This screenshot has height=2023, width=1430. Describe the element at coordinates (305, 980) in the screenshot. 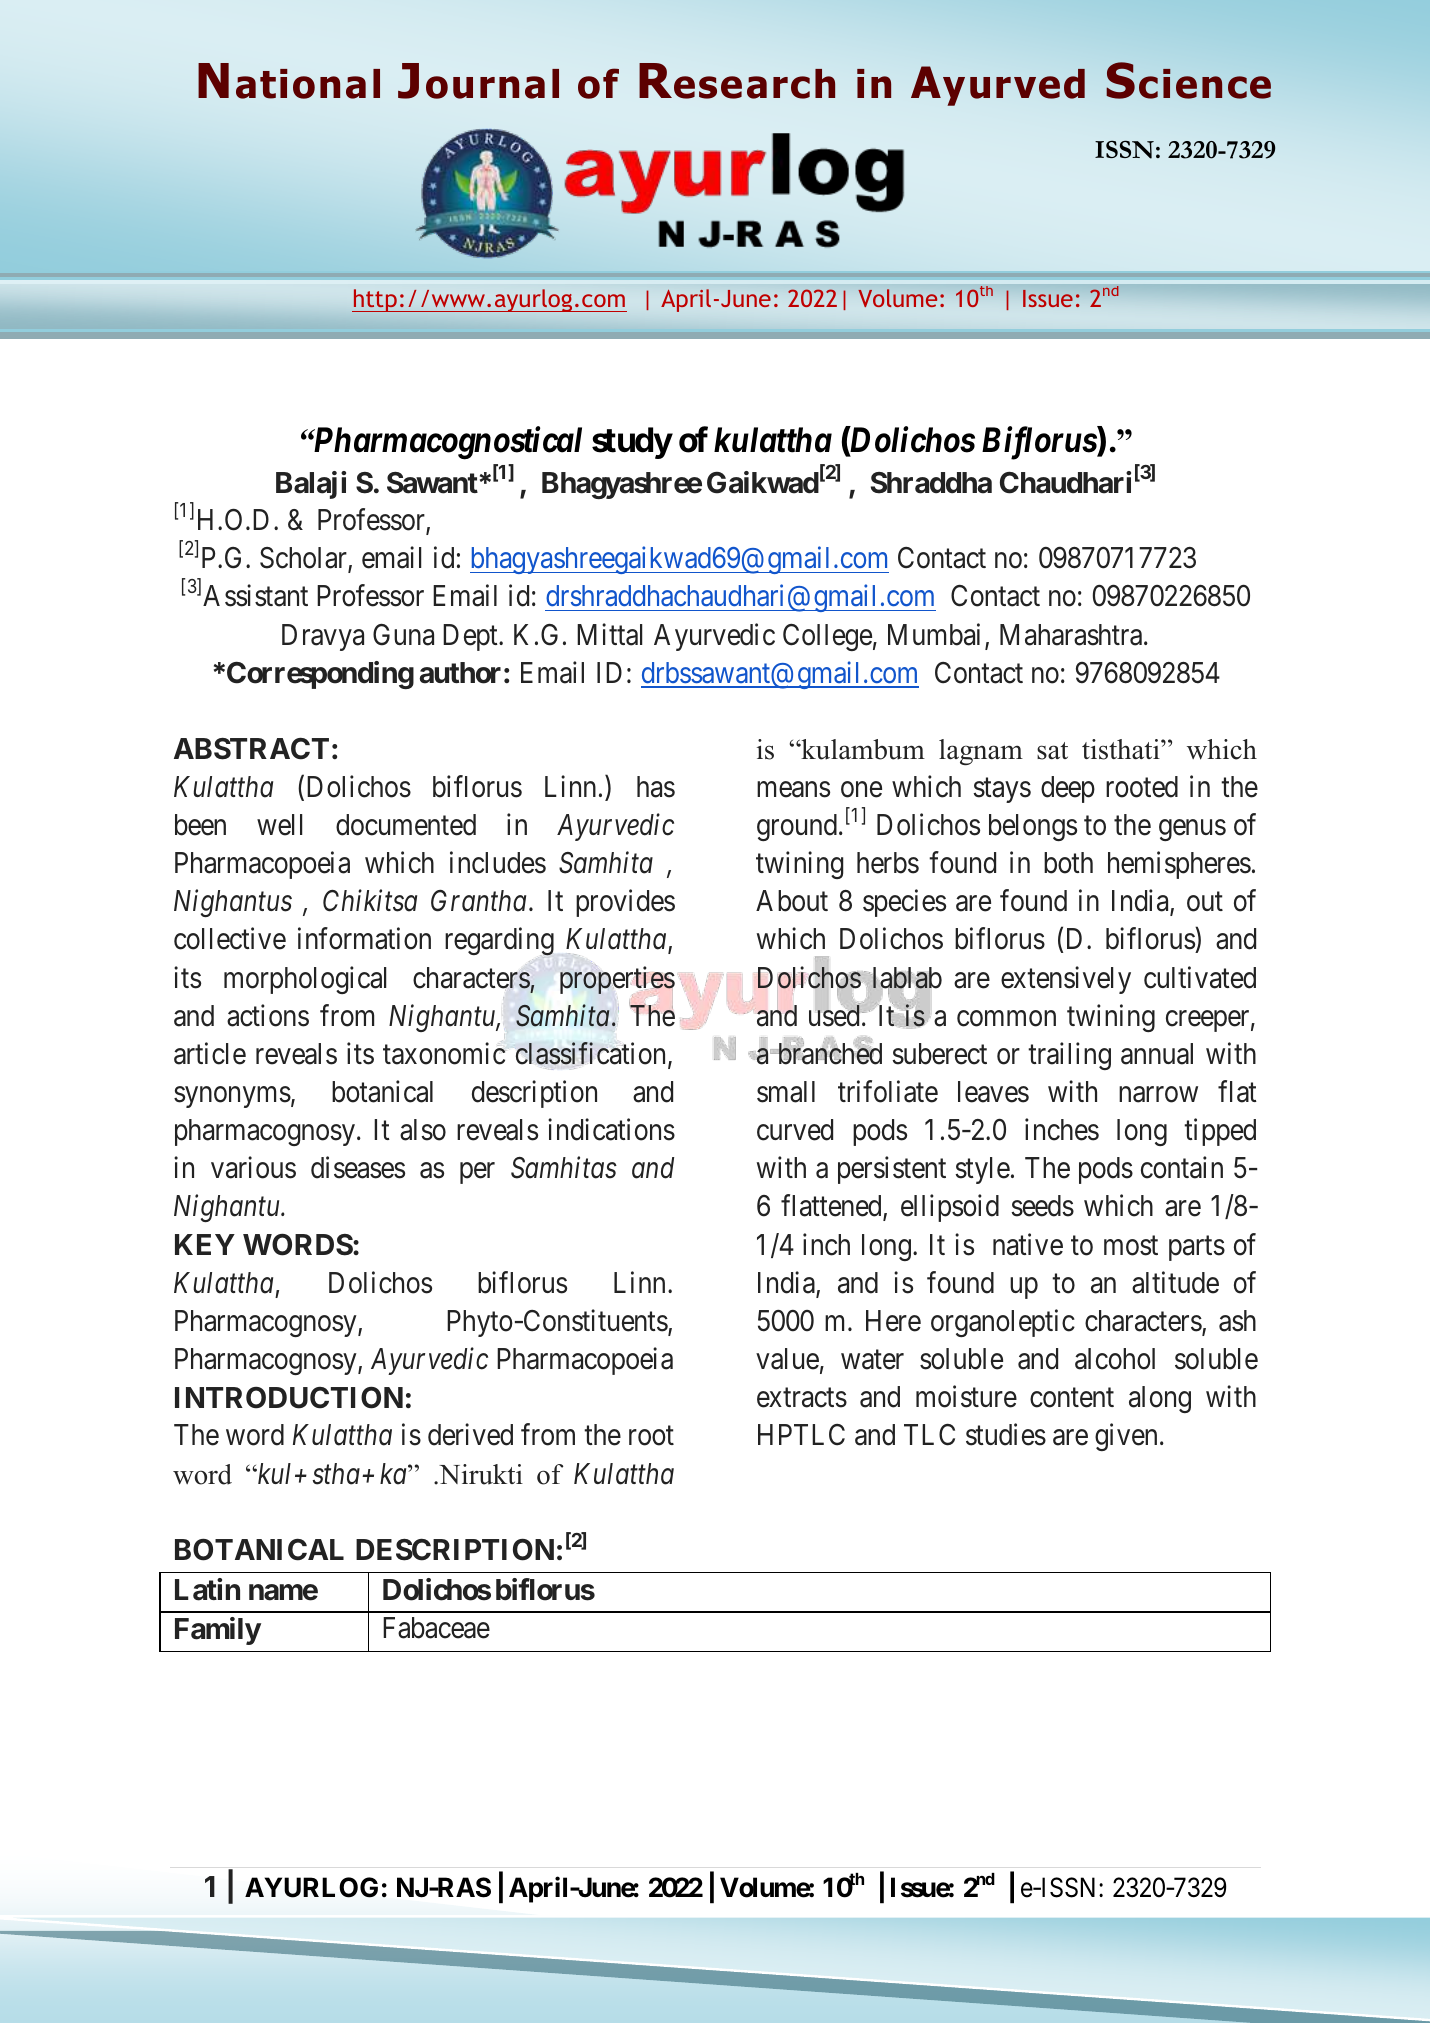

I see `morphological` at that location.
